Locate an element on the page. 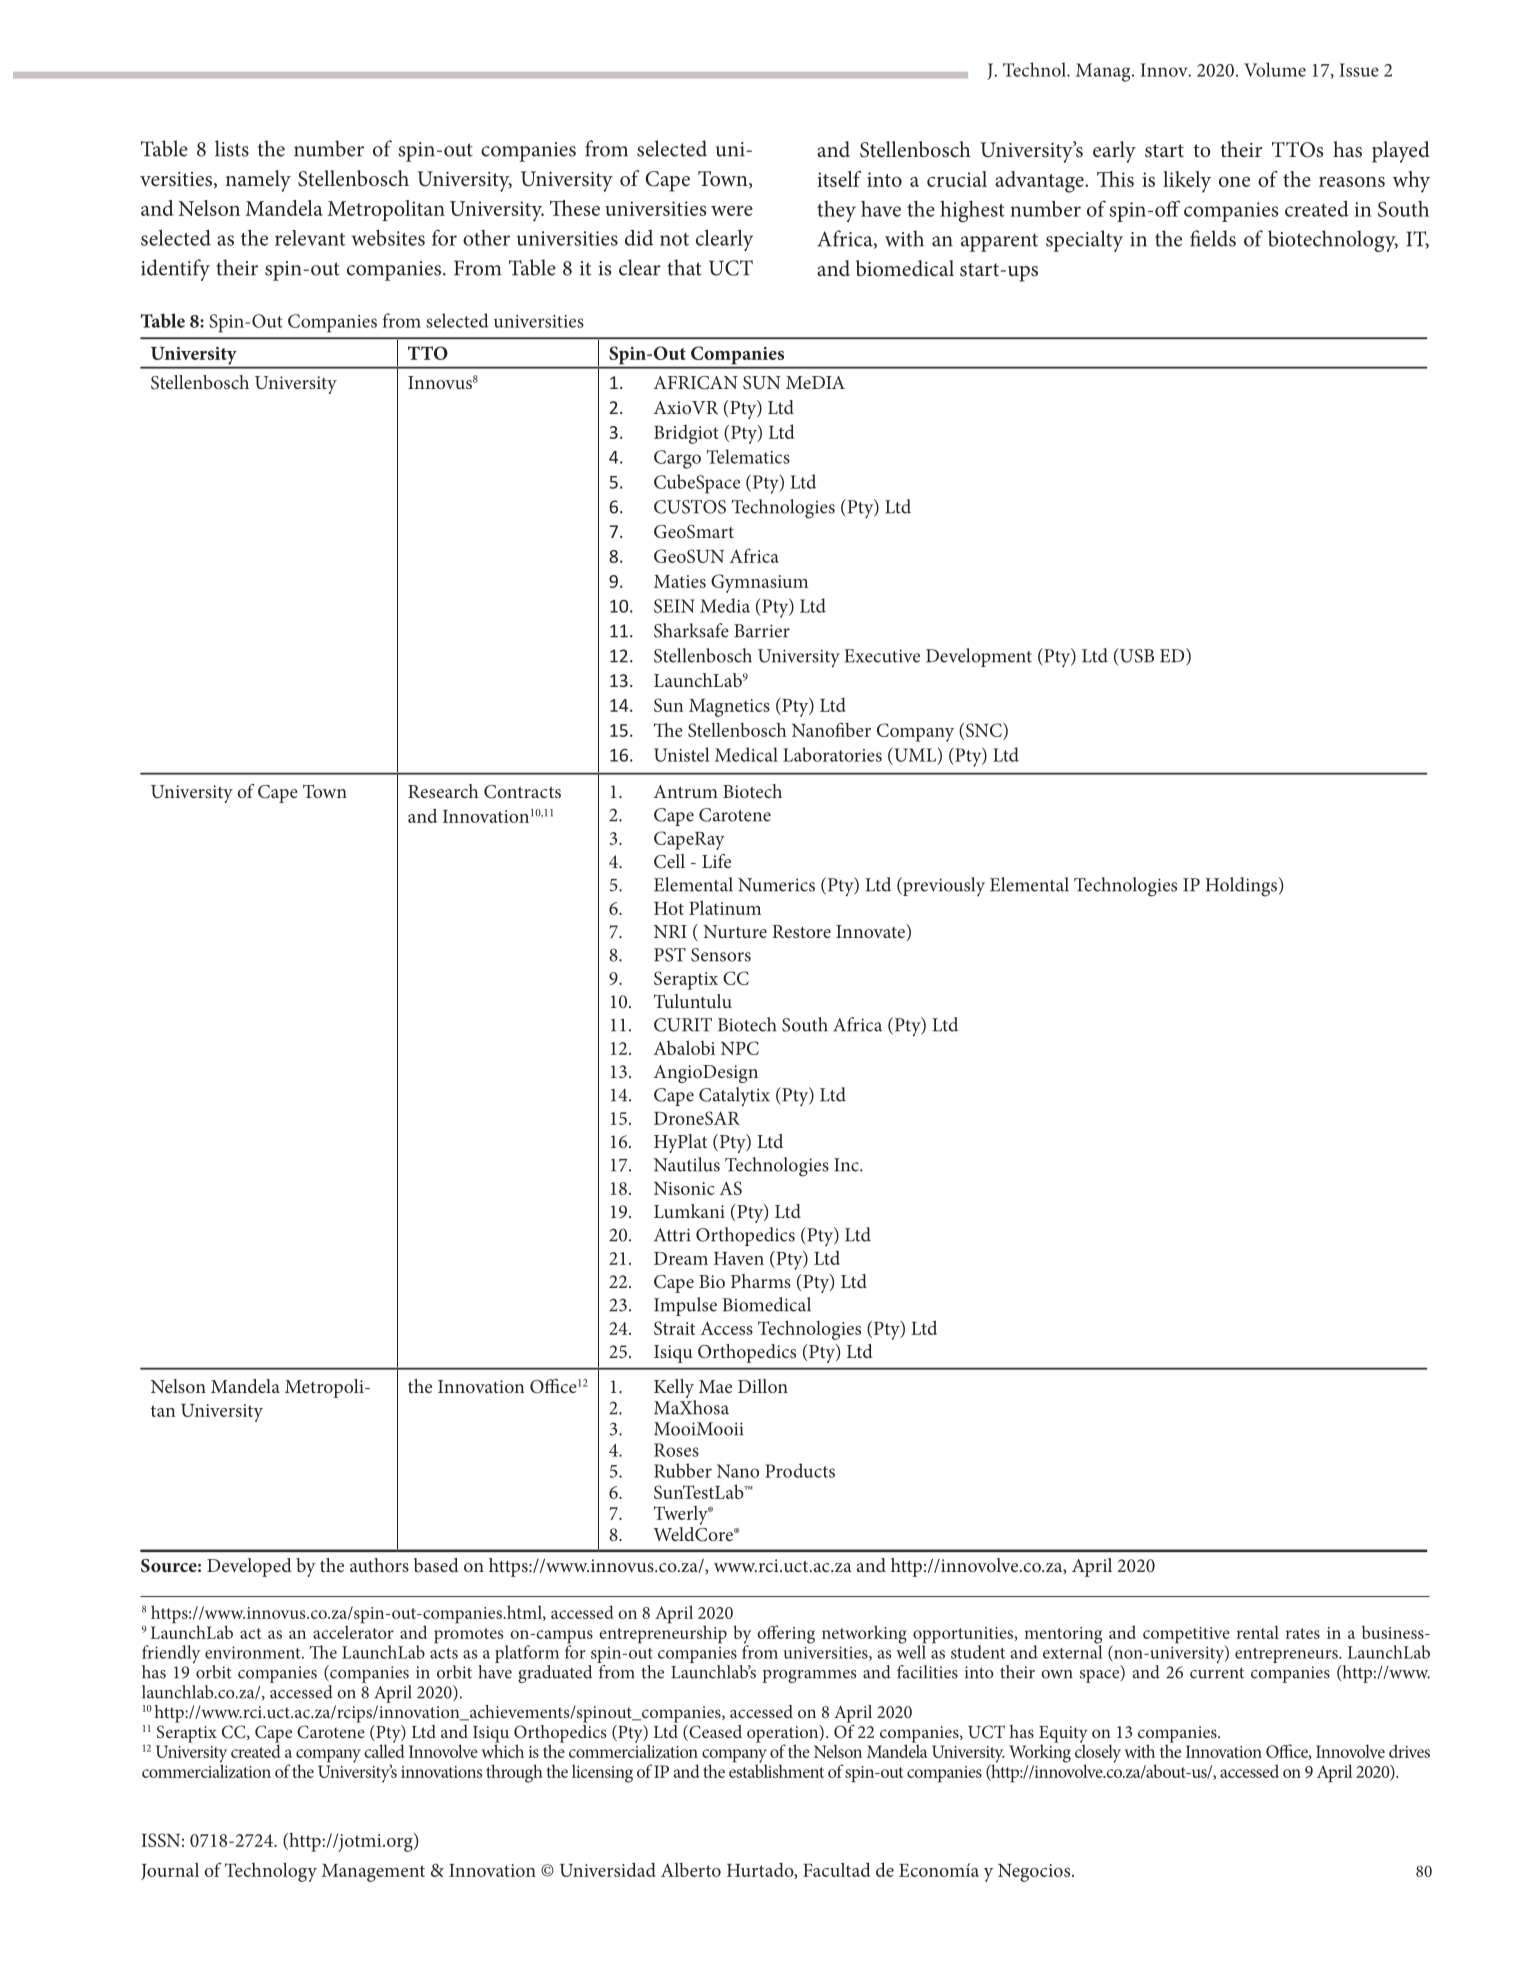 This document has height=1966, width=1519. establishment is located at coordinates (776, 1770).
